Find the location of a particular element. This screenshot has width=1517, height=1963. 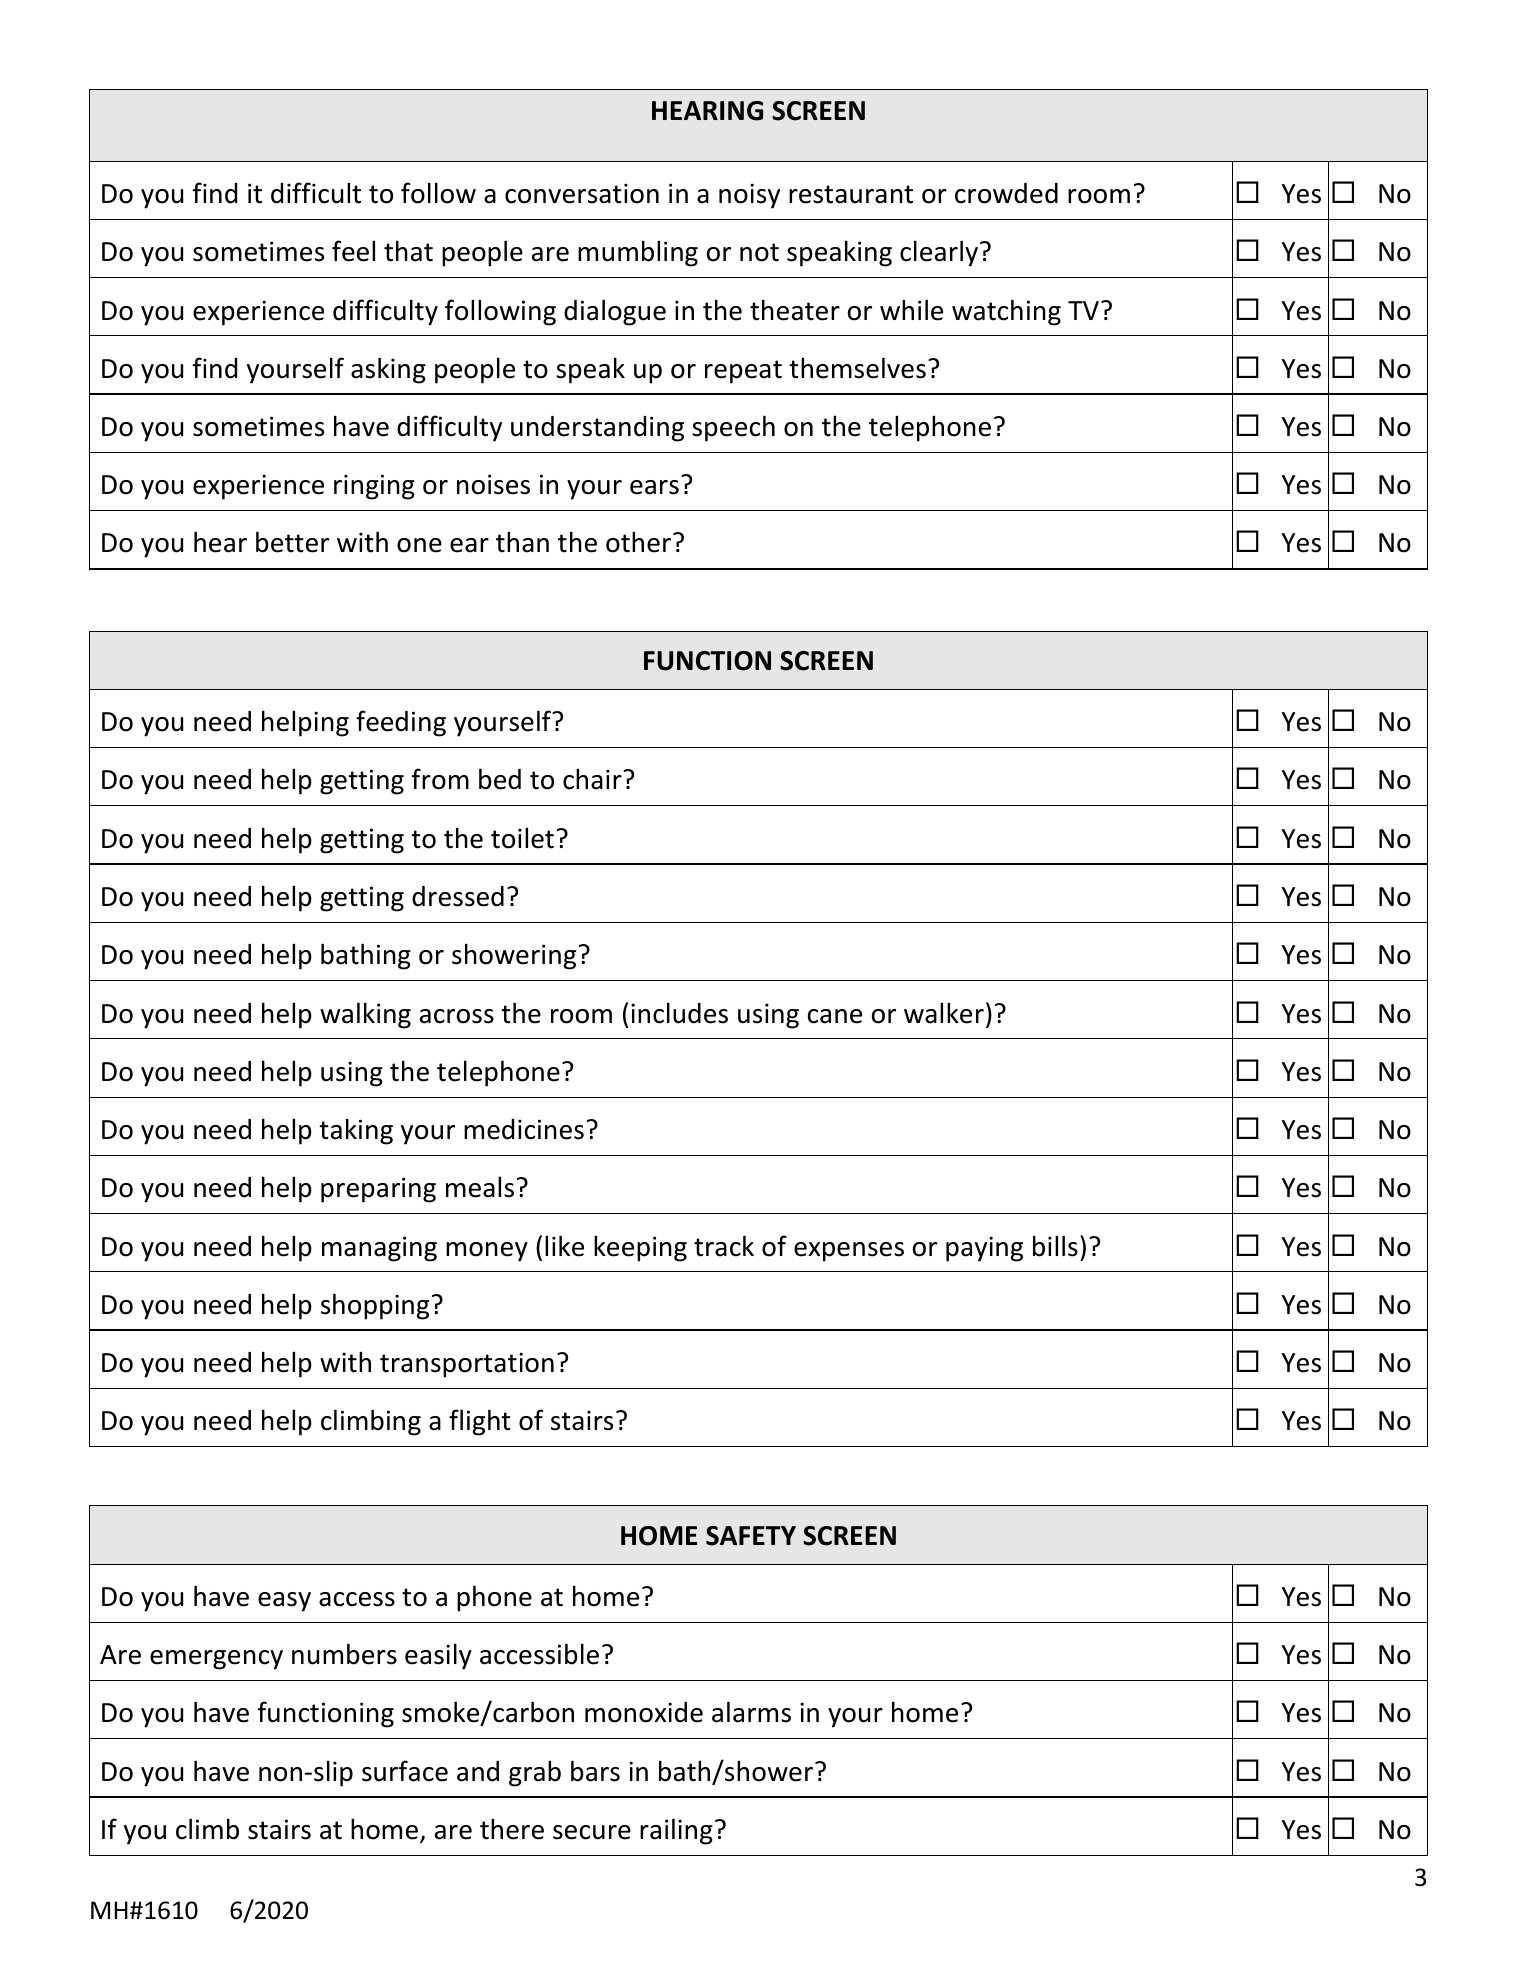

walker is located at coordinates (944, 1013).
